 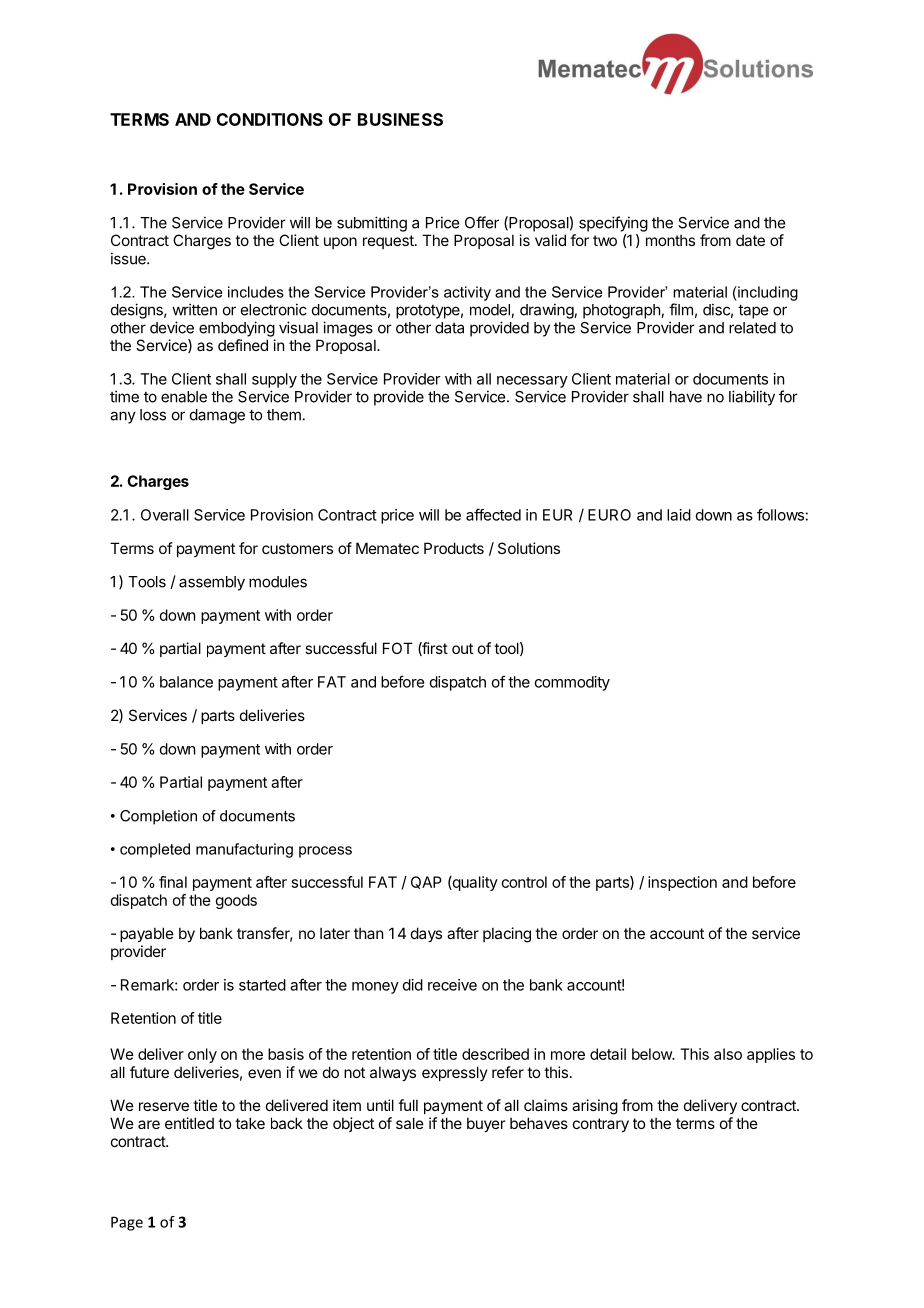 What do you see at coordinates (186, 682) in the screenshot?
I see `balance` at bounding box center [186, 682].
